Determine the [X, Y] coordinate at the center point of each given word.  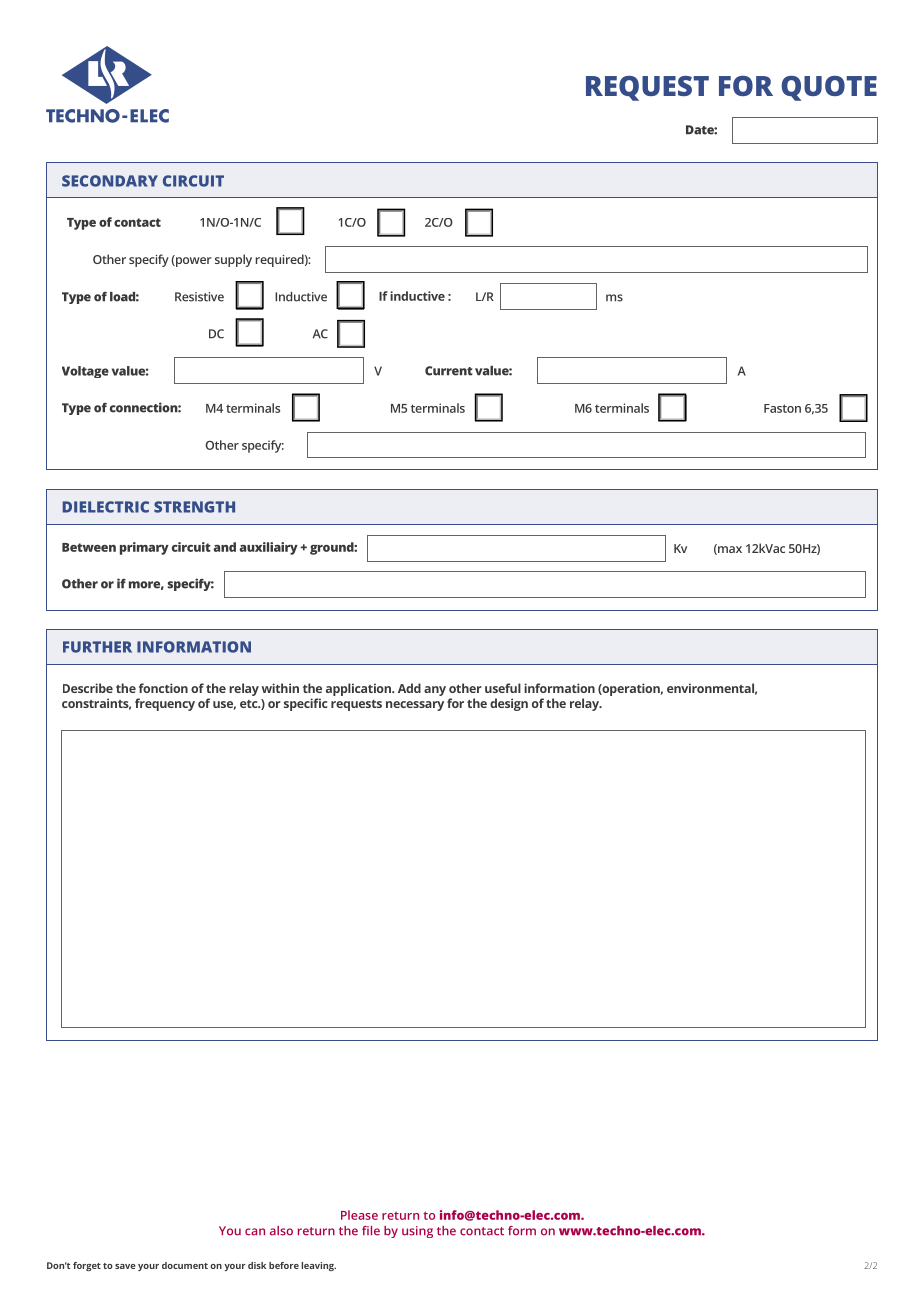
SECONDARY [110, 181]
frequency [165, 704]
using [417, 1232]
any [435, 691]
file [371, 1231]
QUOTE [829, 88]
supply [233, 260]
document [185, 1265]
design [509, 704]
